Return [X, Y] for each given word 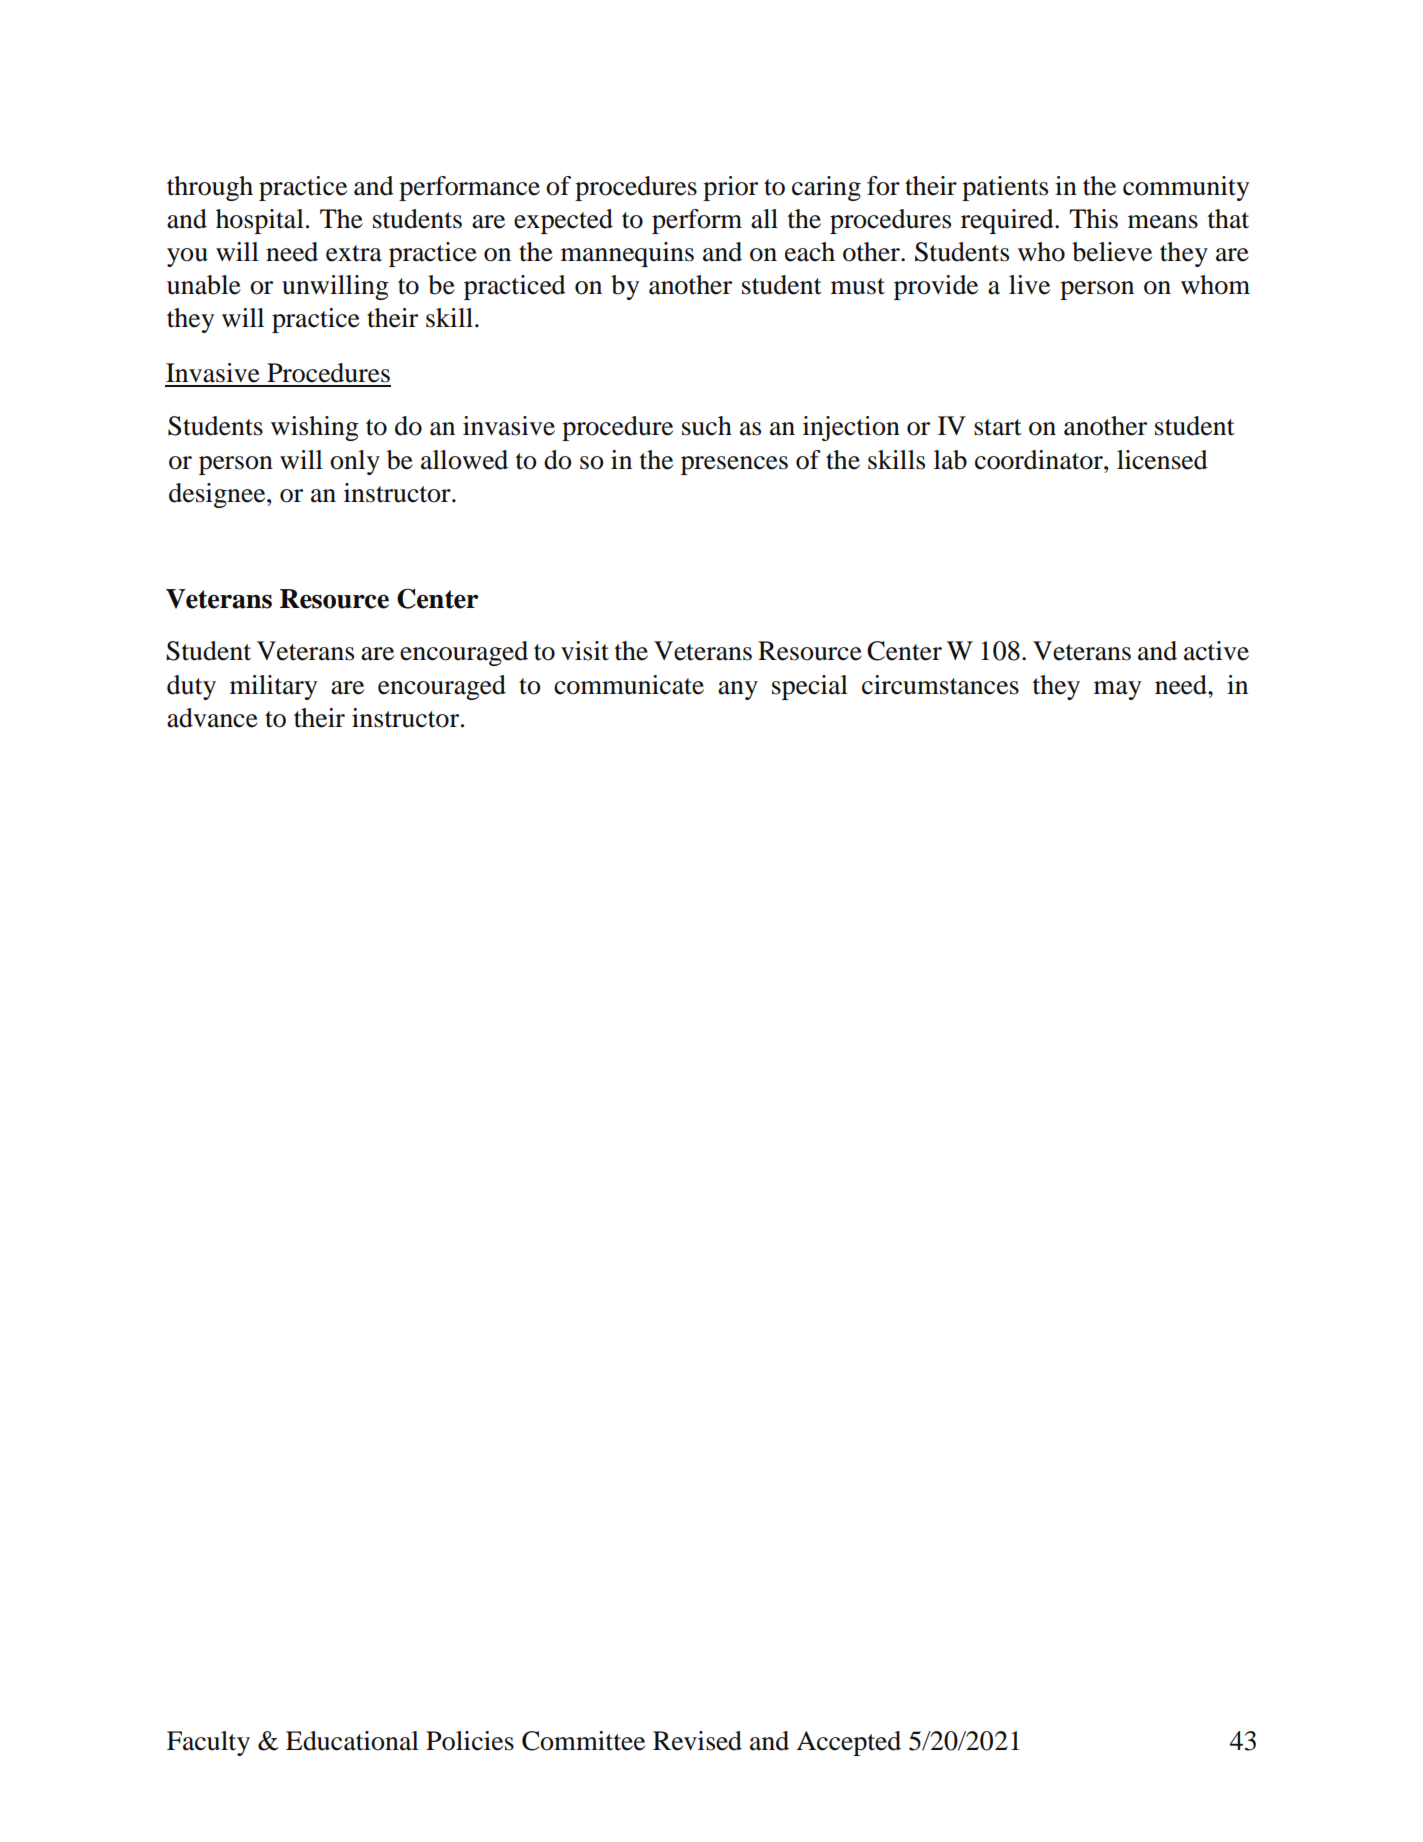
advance [212, 718]
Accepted [849, 1743]
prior [730, 188]
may [1117, 690]
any [738, 690]
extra [354, 253]
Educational [352, 1741]
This [1093, 219]
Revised [697, 1741]
